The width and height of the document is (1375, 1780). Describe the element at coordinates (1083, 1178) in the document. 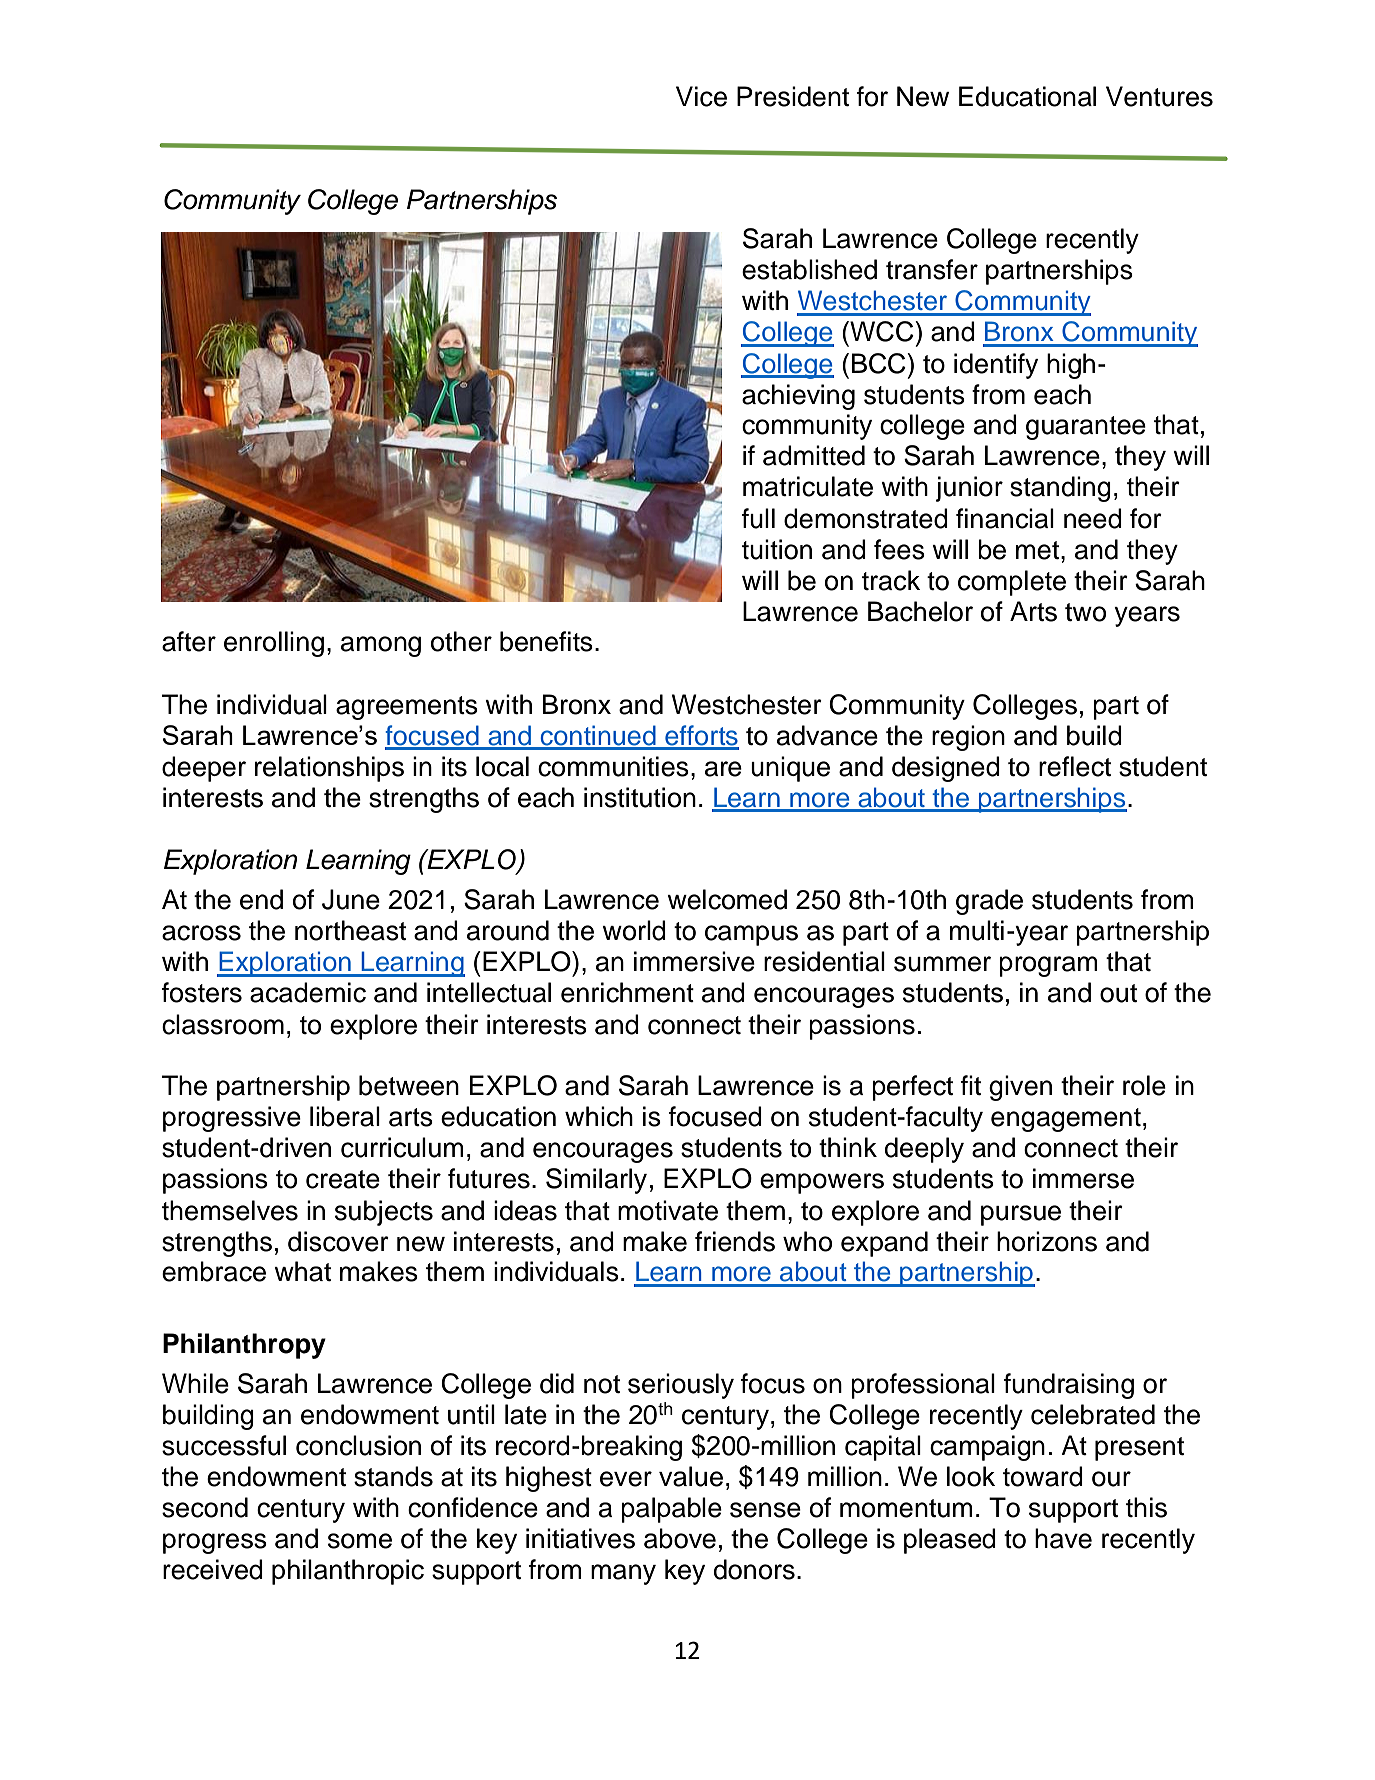

I see `immerse` at that location.
